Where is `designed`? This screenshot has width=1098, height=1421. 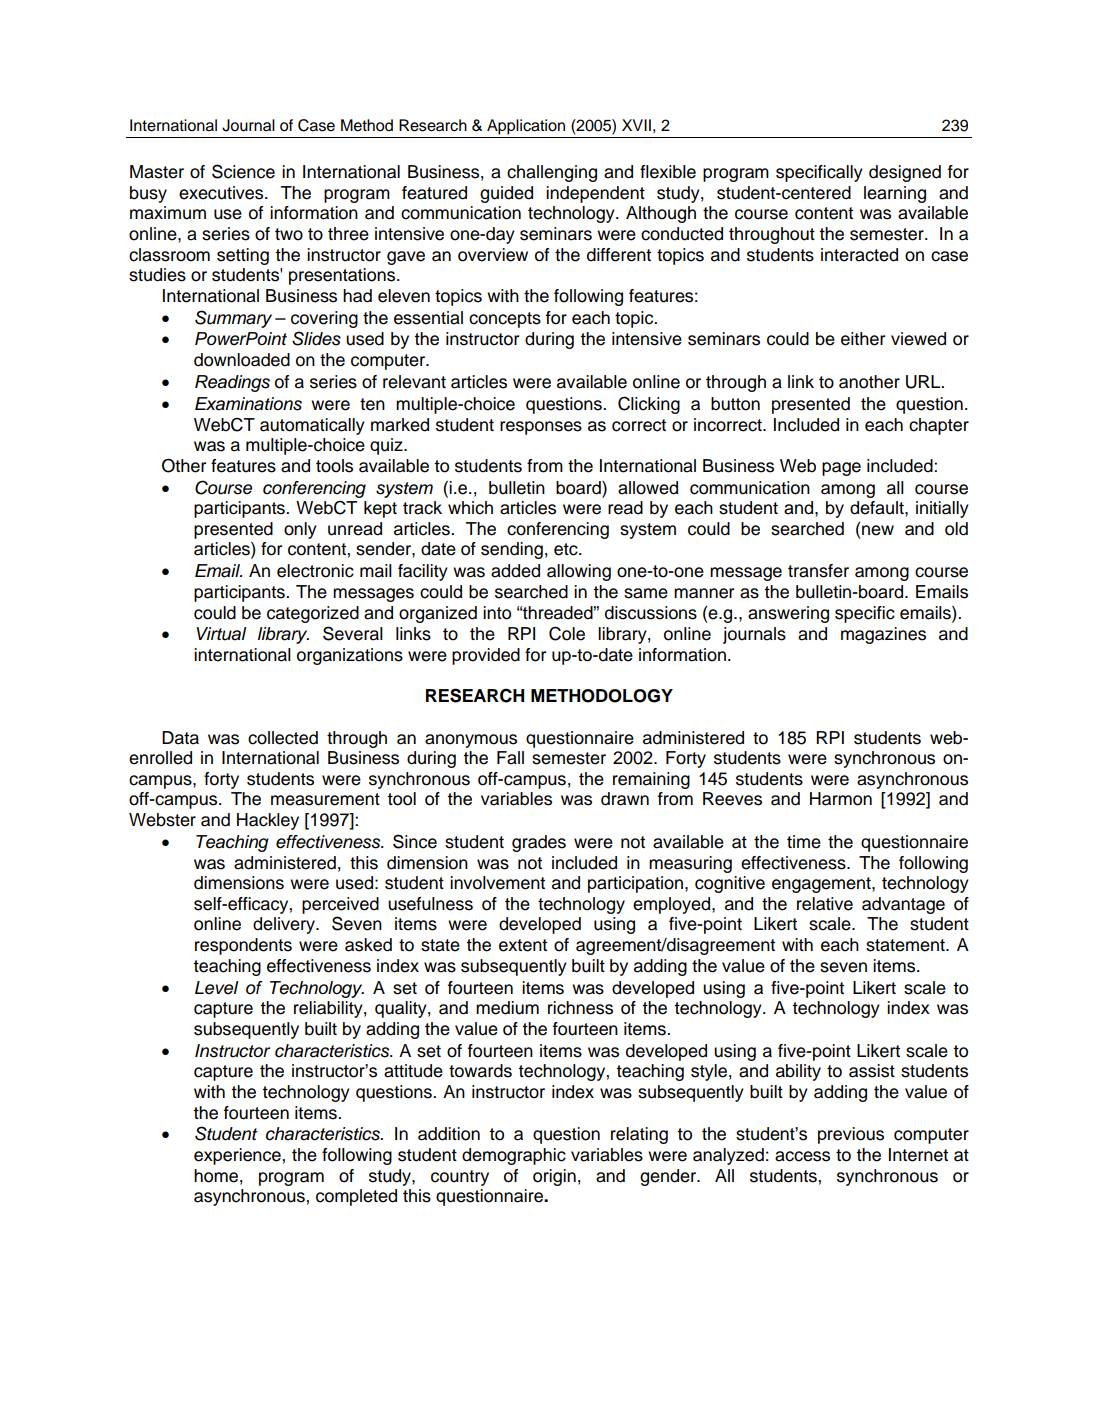
designed is located at coordinates (905, 173).
